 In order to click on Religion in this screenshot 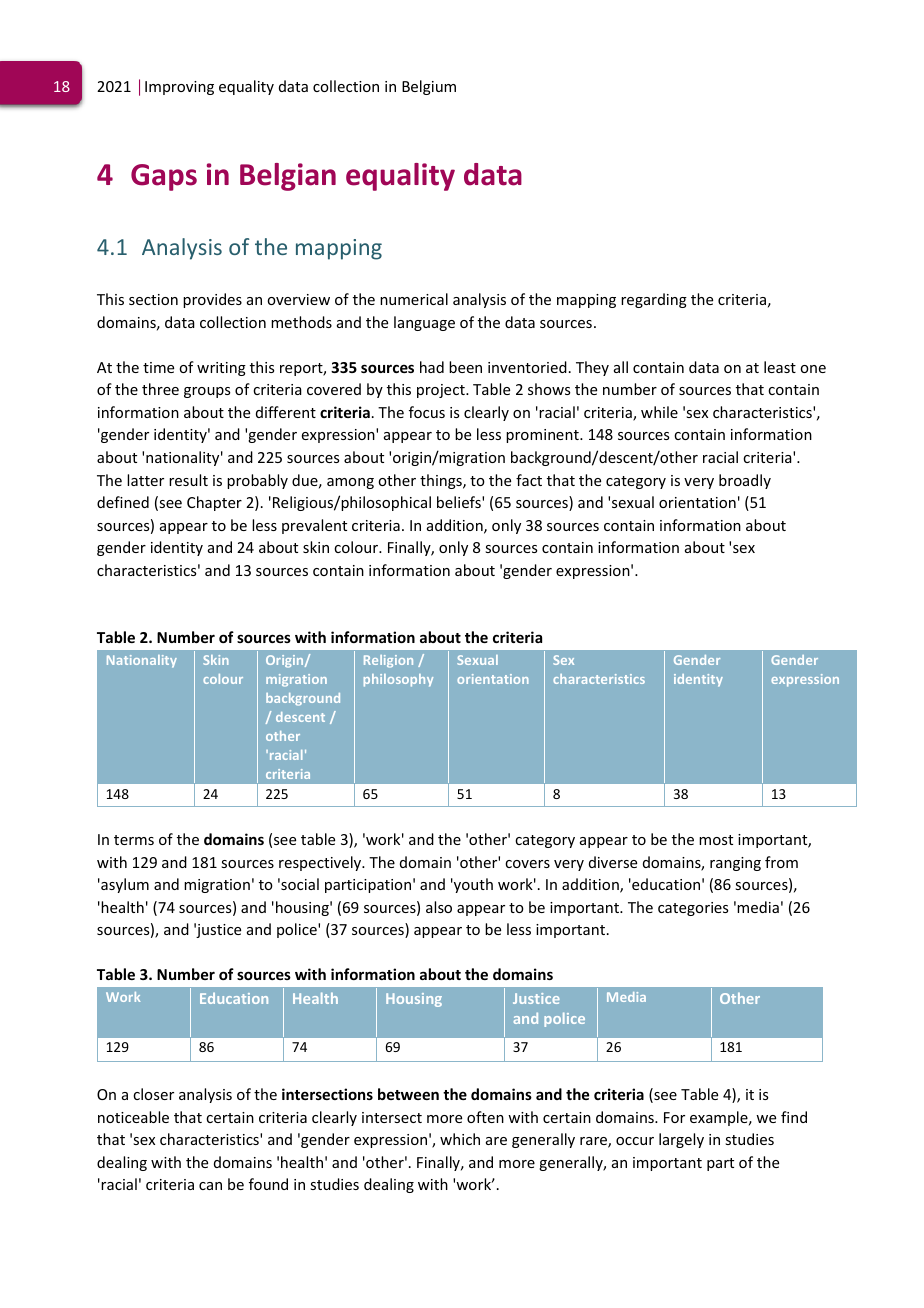, I will do `click(388, 661)`.
